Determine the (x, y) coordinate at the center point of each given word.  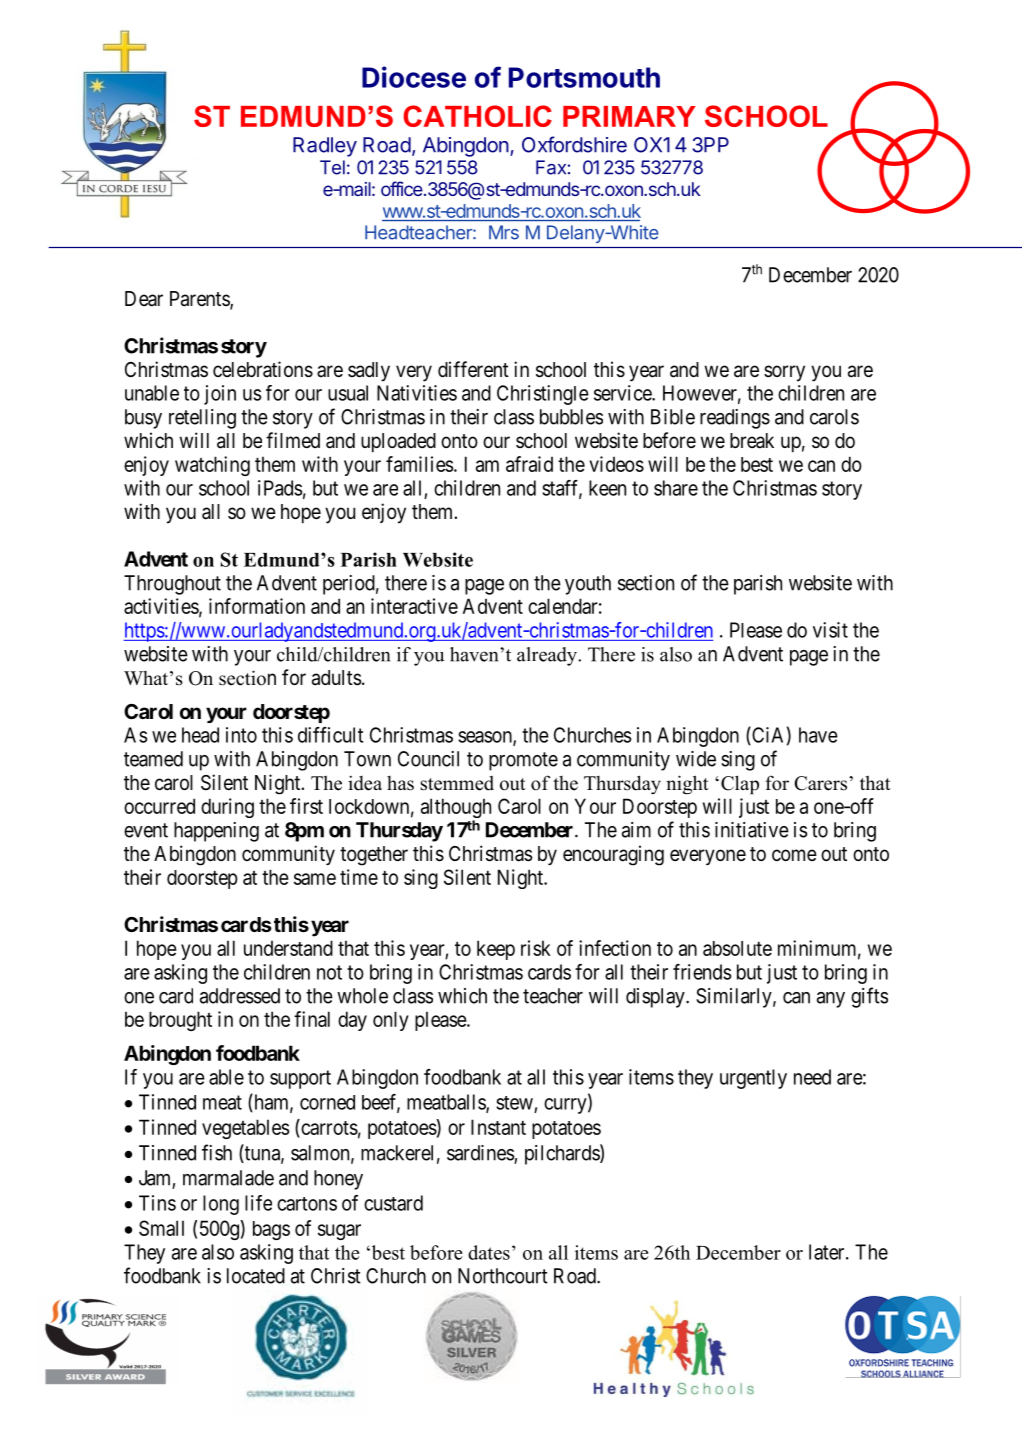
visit (830, 630)
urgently (753, 1079)
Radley (325, 147)
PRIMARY (629, 116)
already (548, 656)
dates (489, 1252)
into (241, 735)
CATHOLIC (477, 116)
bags (271, 1230)
